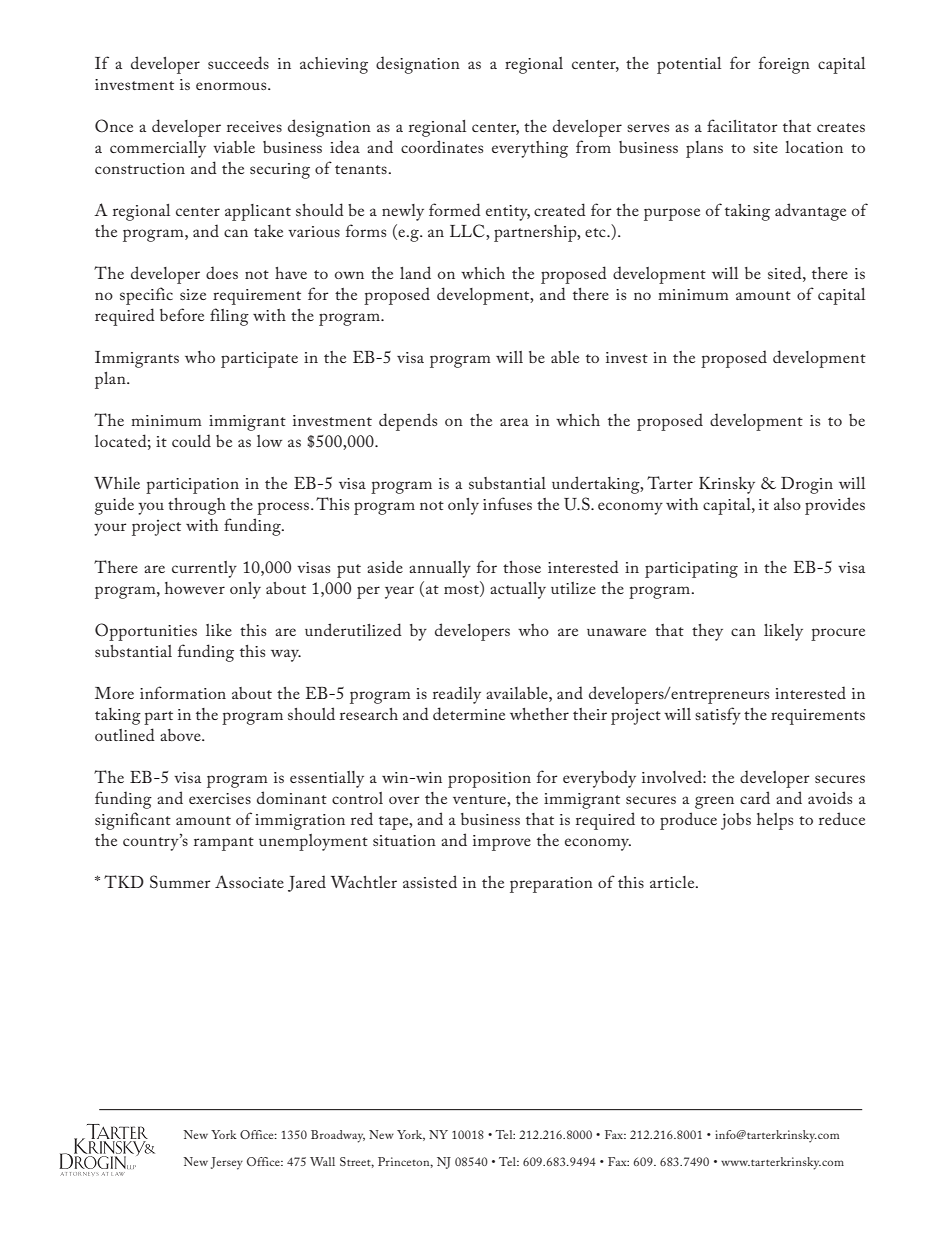  Describe the element at coordinates (338, 1136) in the screenshot. I see `Broadway` at that location.
